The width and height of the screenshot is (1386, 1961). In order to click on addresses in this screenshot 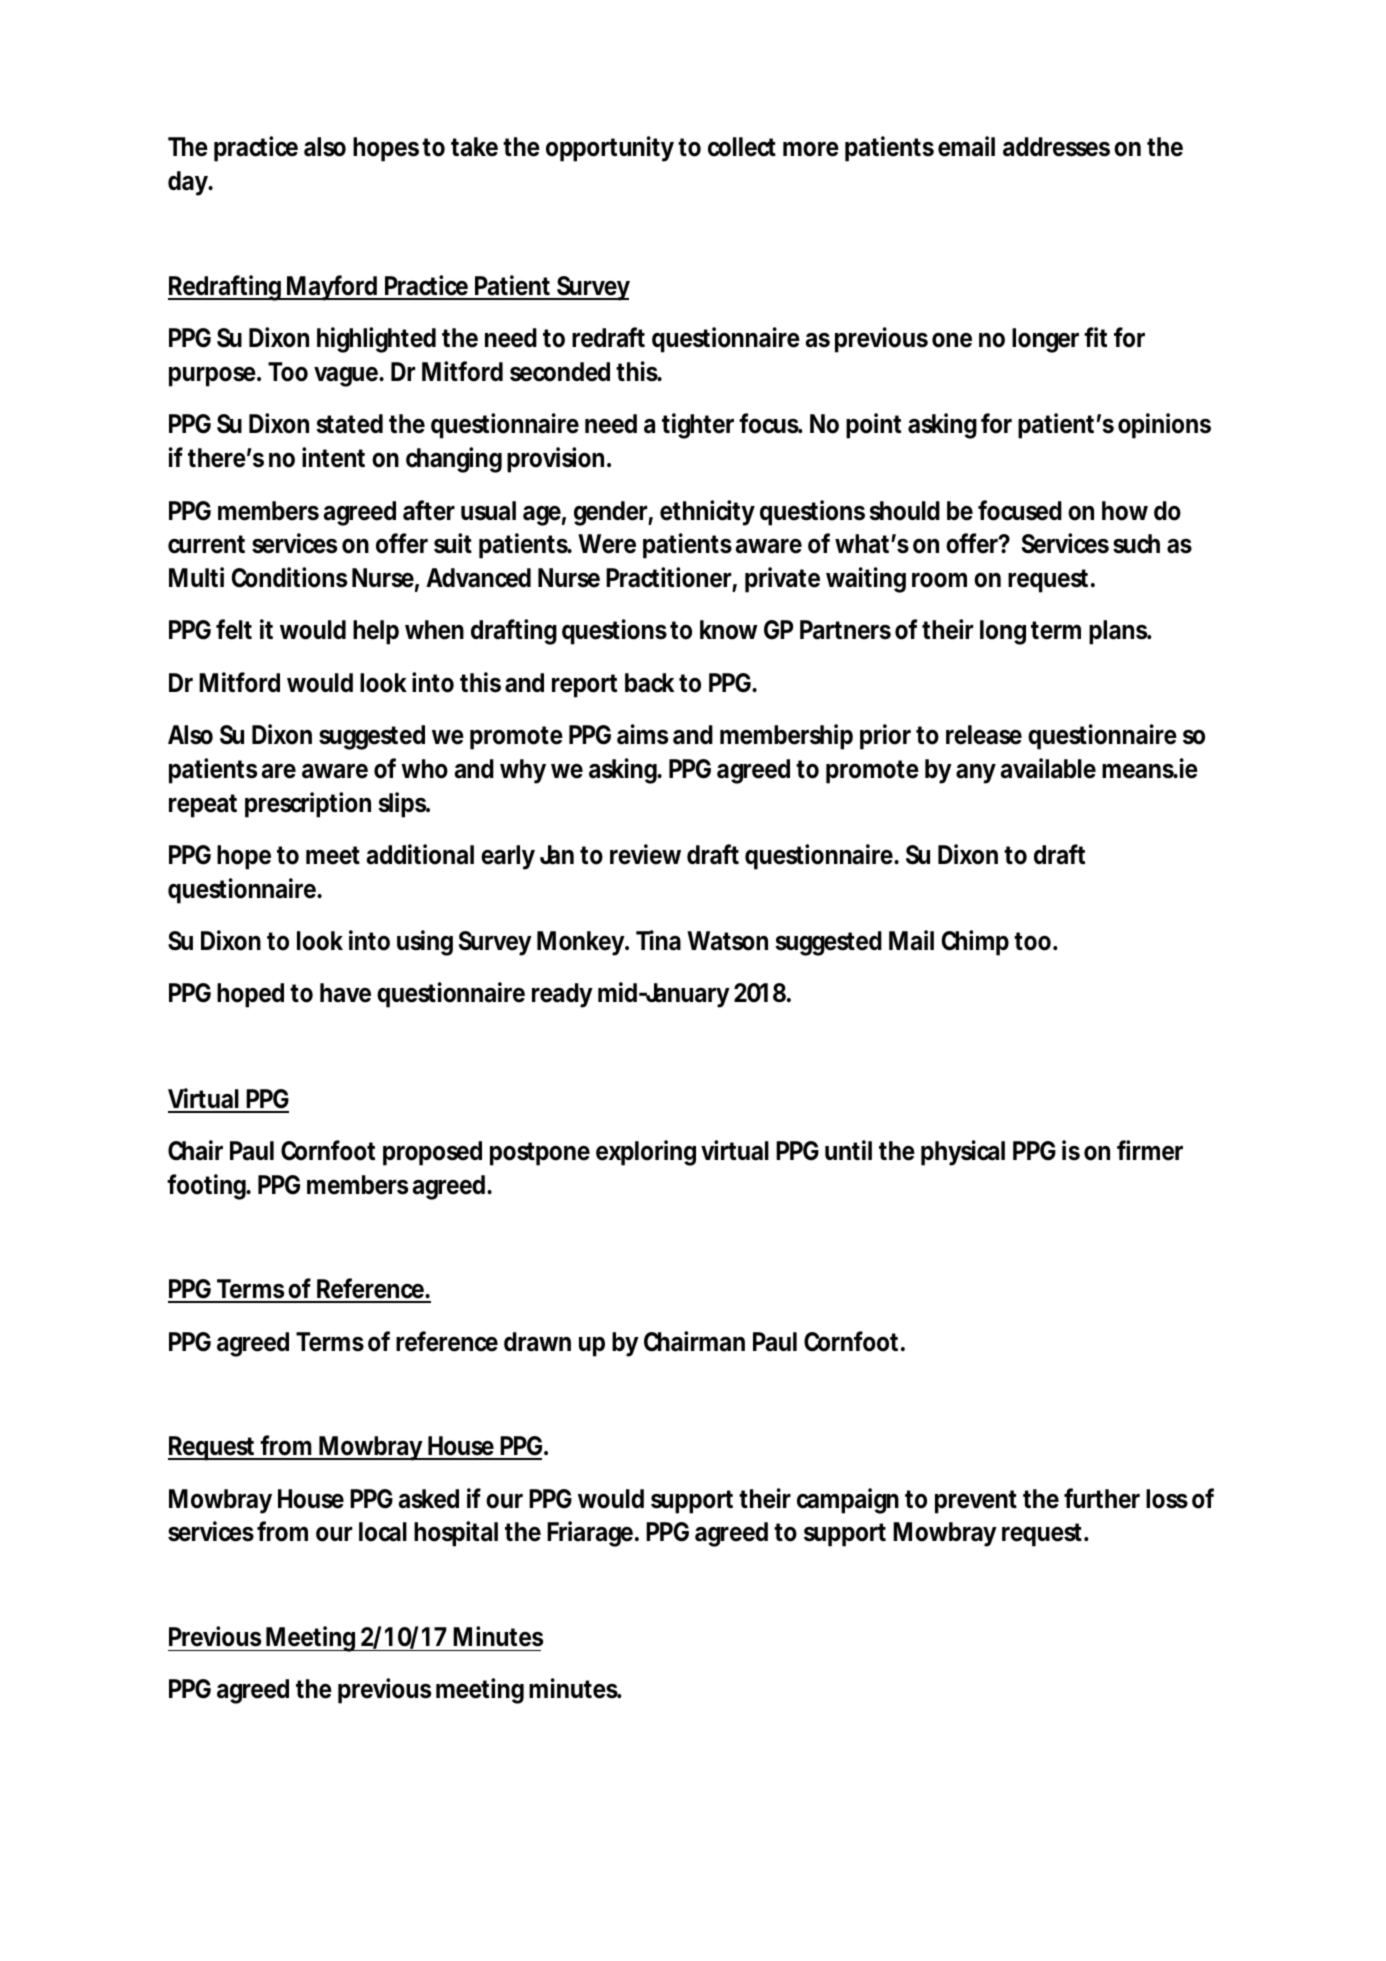, I will do `click(1056, 147)`.
